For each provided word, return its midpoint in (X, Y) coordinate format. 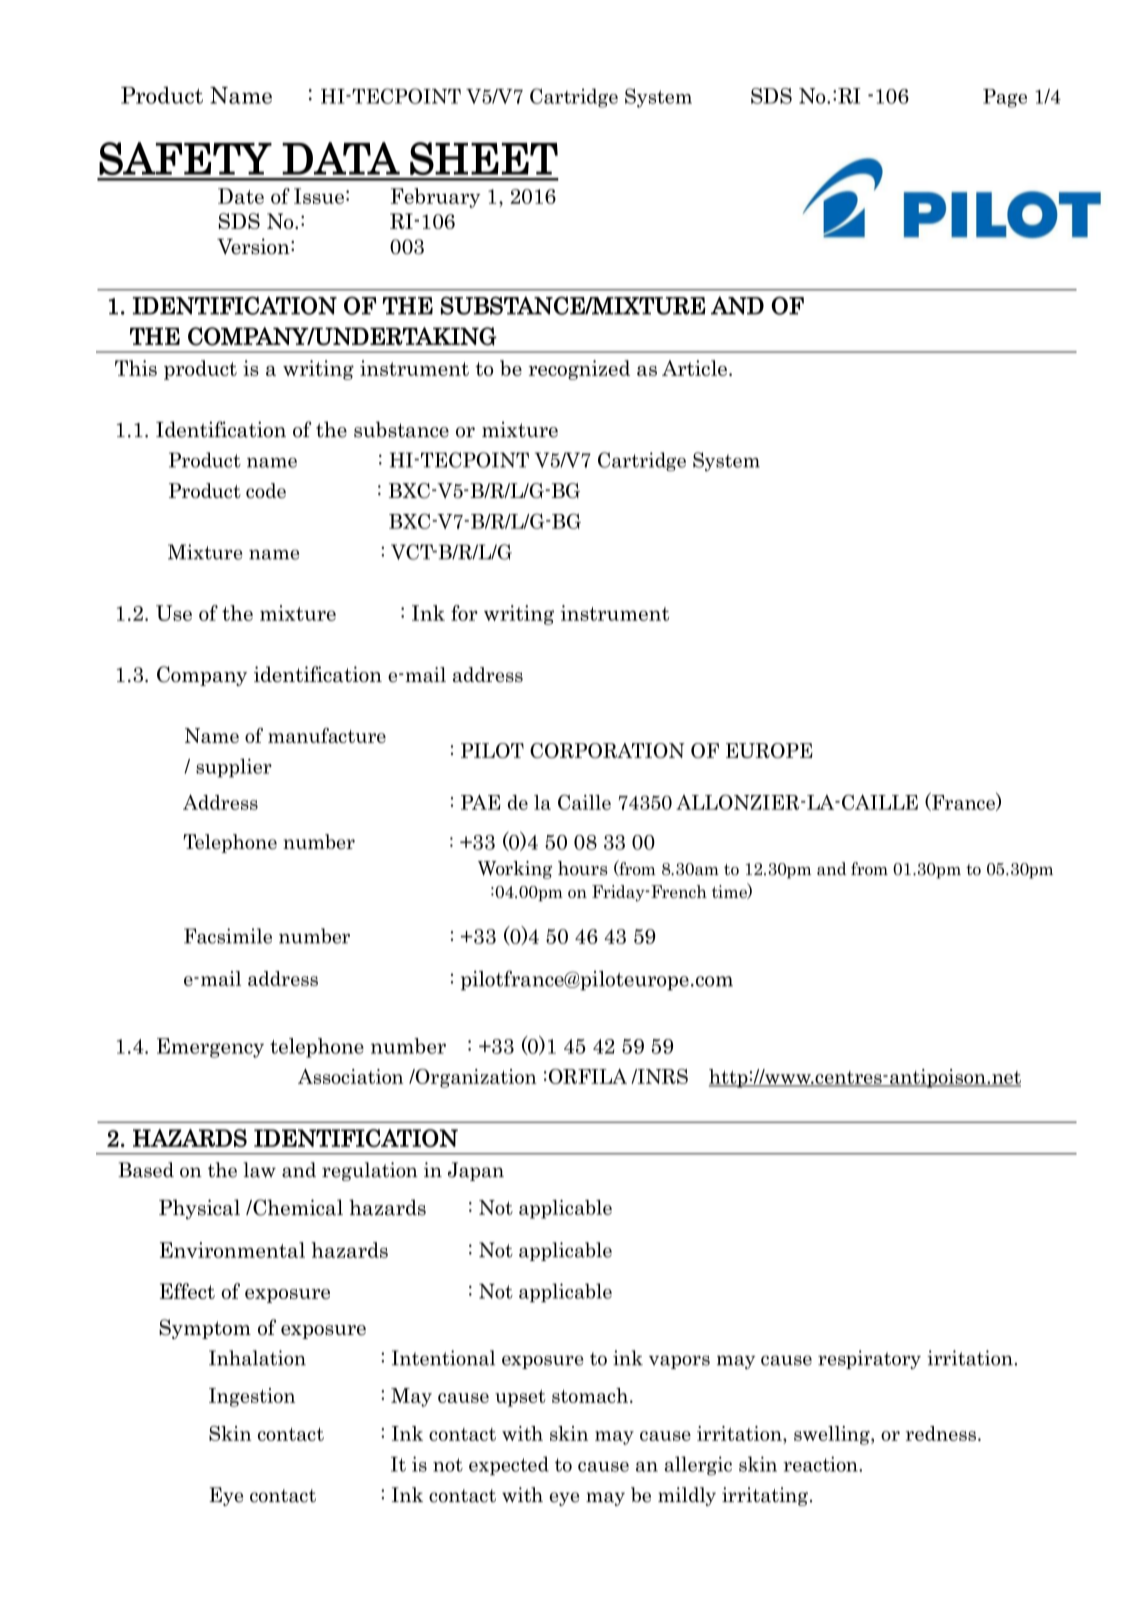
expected (509, 1465)
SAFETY (185, 158)
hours (583, 868)
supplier (234, 768)
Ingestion (252, 1397)
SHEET (484, 158)
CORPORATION (607, 751)
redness (941, 1433)
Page (1005, 98)
